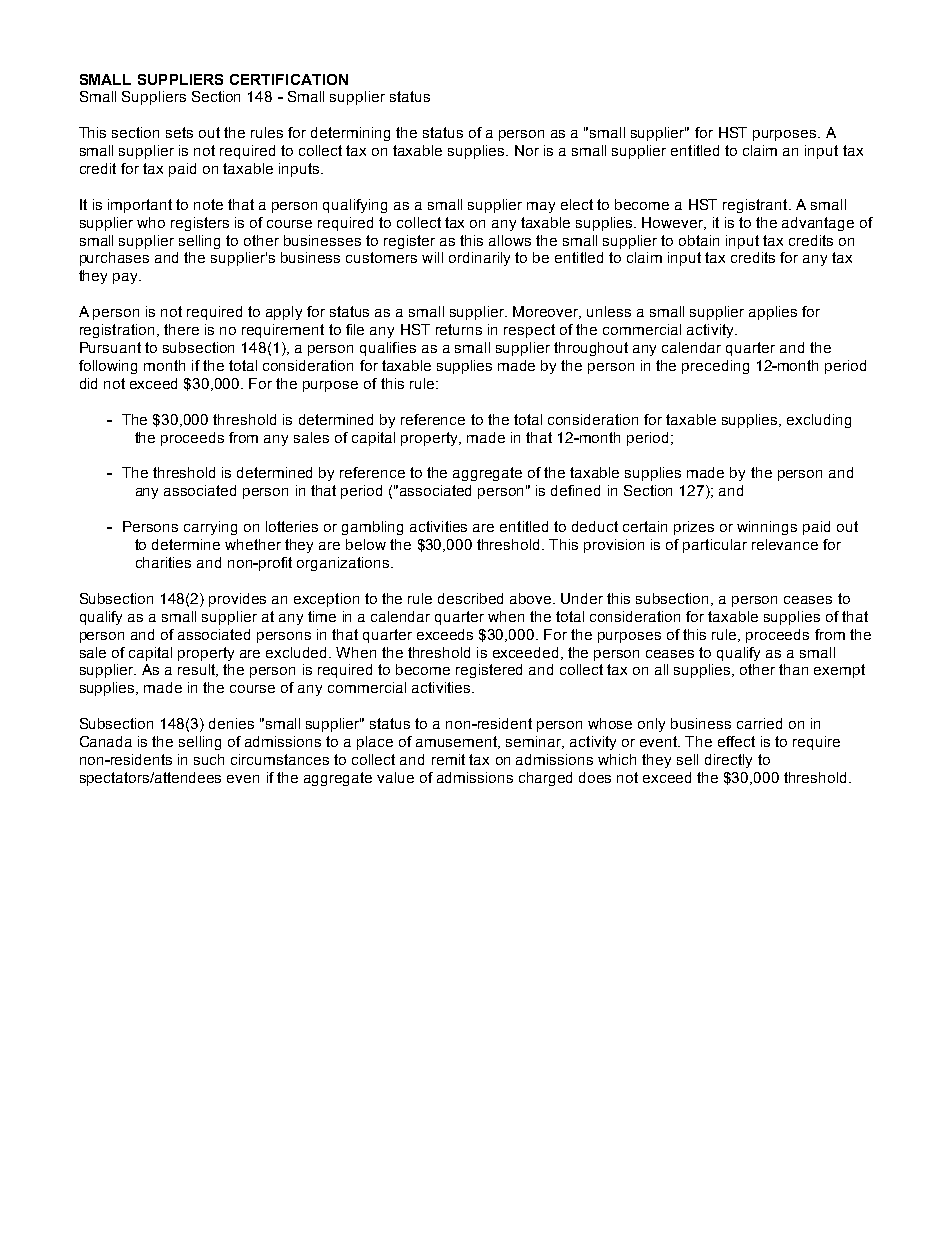 The image size is (952, 1233). Describe the element at coordinates (179, 132) in the document. I see `sets` at that location.
